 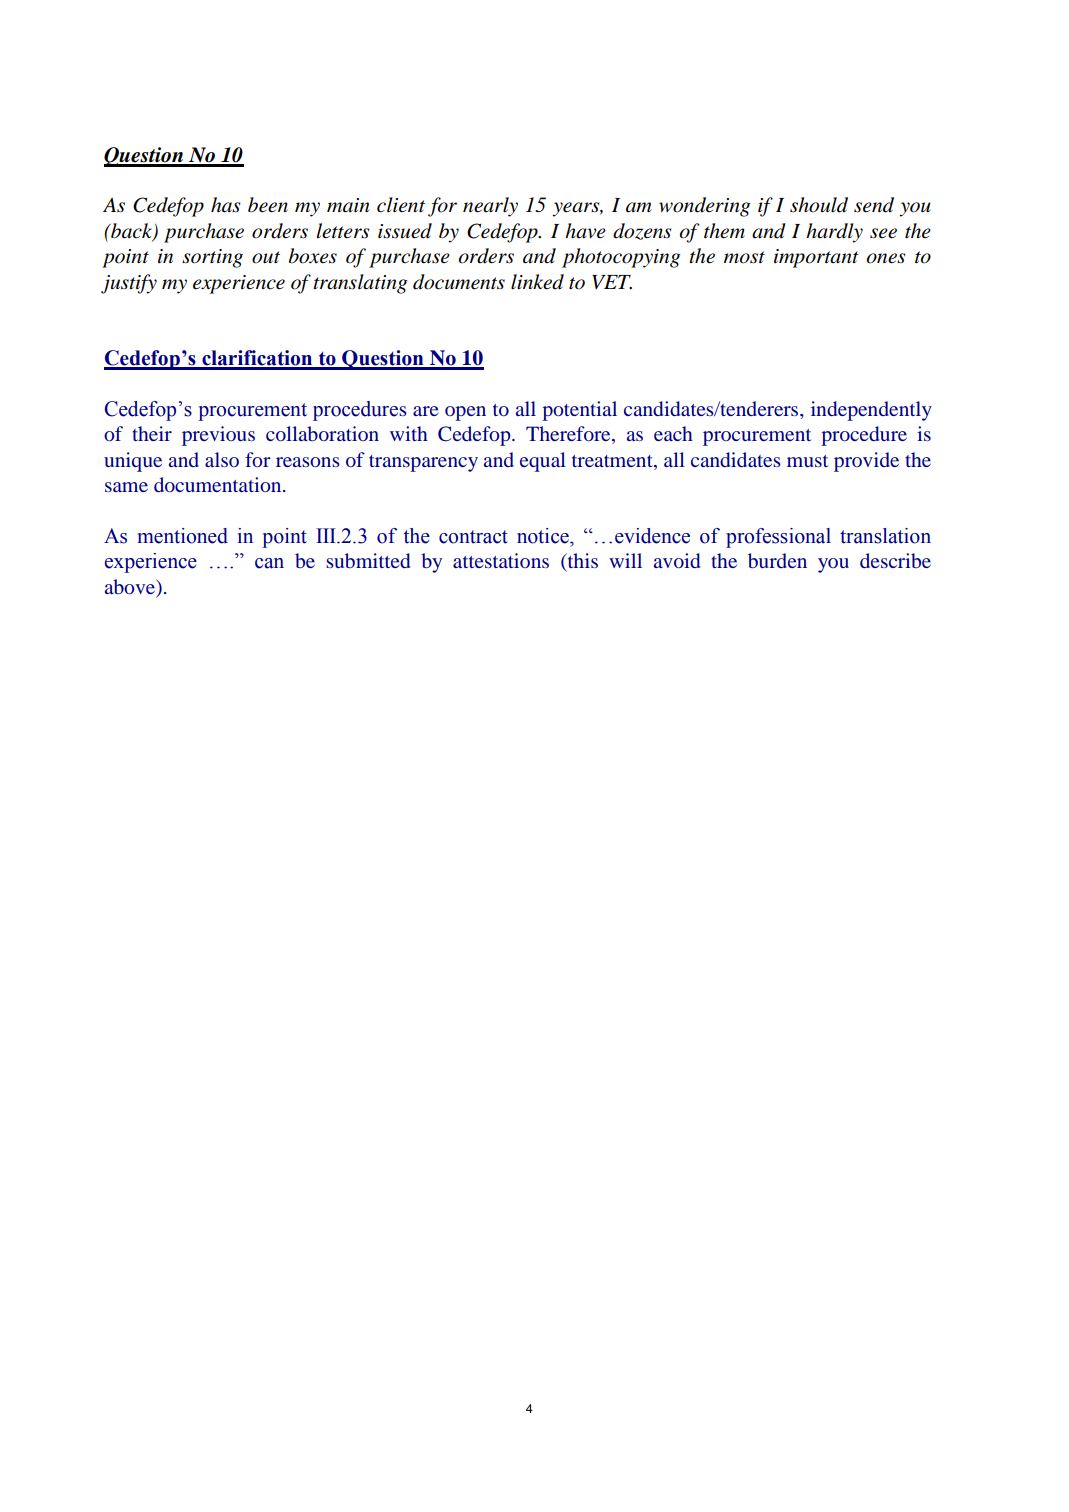 I want to click on independently, so click(x=871, y=411).
